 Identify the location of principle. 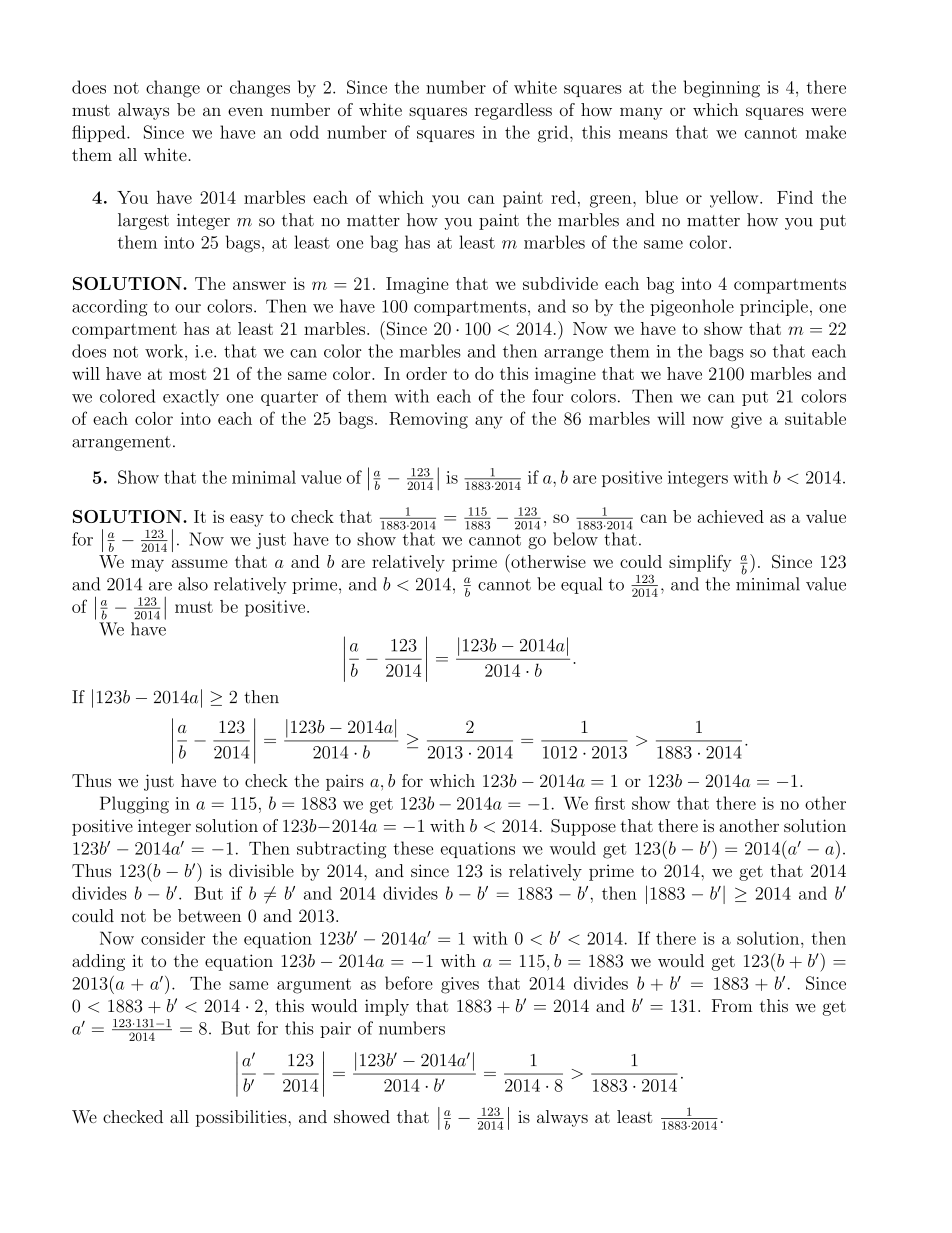
(774, 307).
